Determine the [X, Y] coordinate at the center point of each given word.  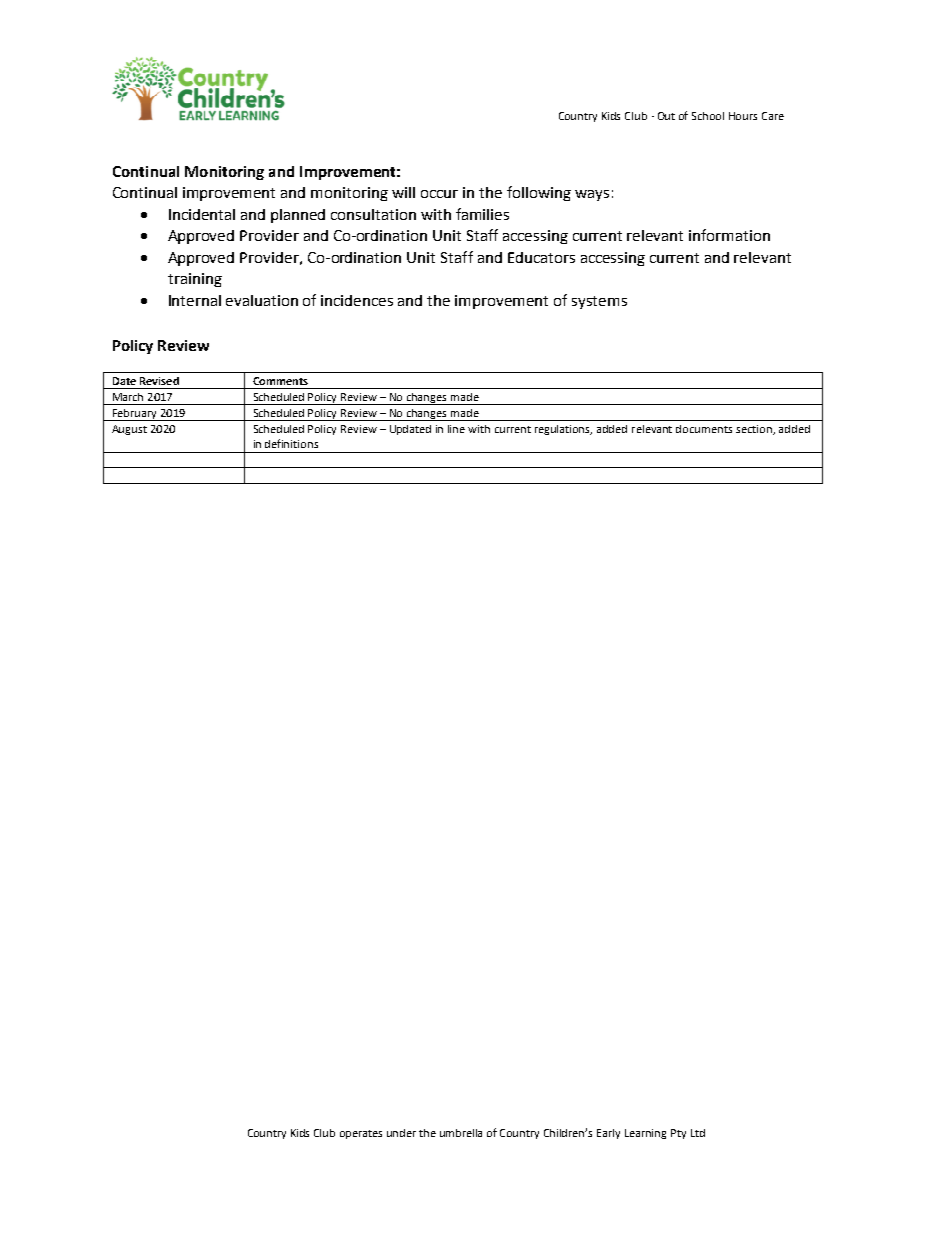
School [708, 116]
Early [608, 1134]
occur [439, 194]
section [755, 430]
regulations [563, 430]
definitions [291, 443]
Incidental [202, 214]
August [129, 430]
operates [361, 1134]
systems [599, 302]
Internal [195, 300]
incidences [357, 300]
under [401, 1133]
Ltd [698, 1133]
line [456, 429]
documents [704, 429]
